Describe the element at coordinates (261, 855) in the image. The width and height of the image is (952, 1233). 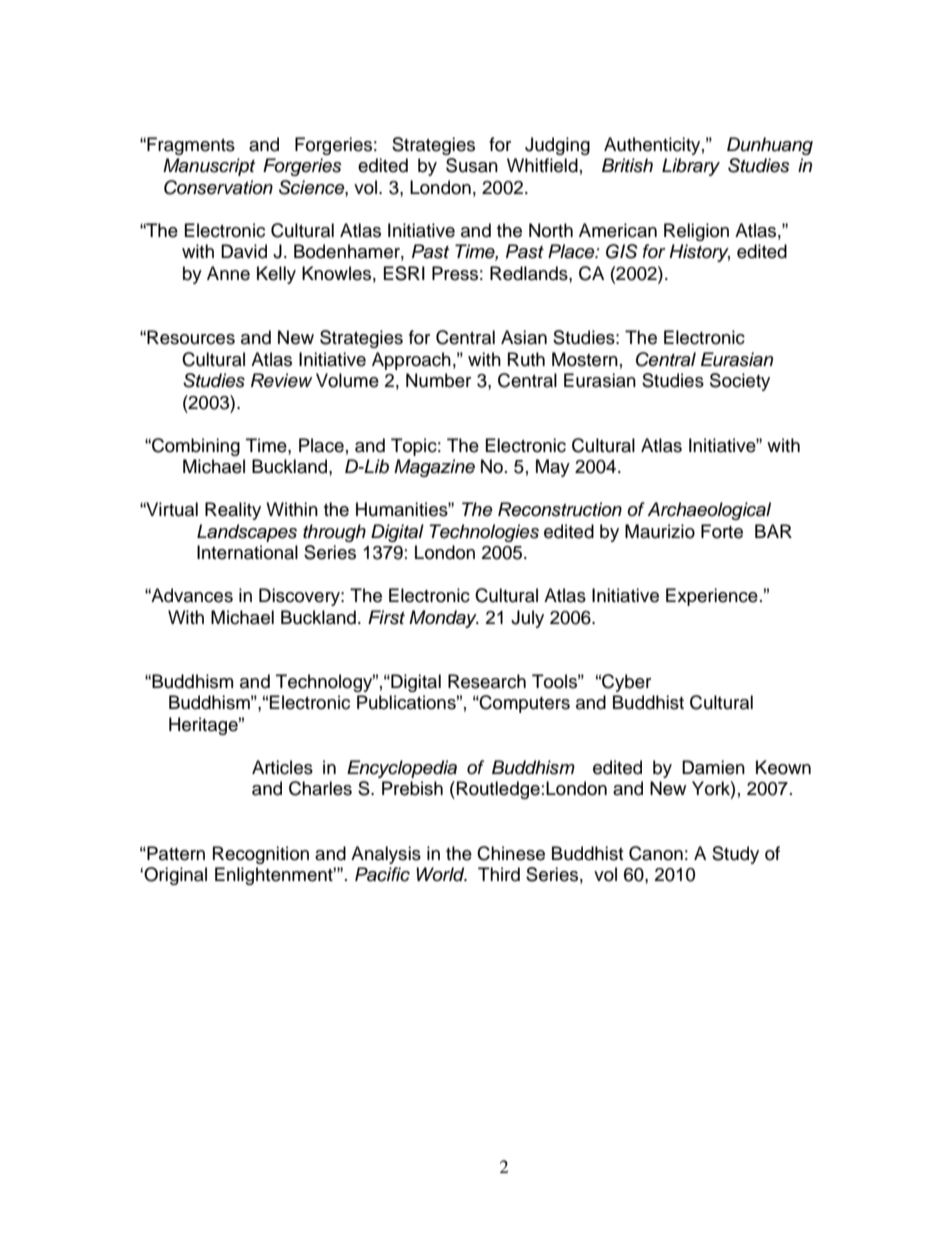
I see `Recognition` at that location.
